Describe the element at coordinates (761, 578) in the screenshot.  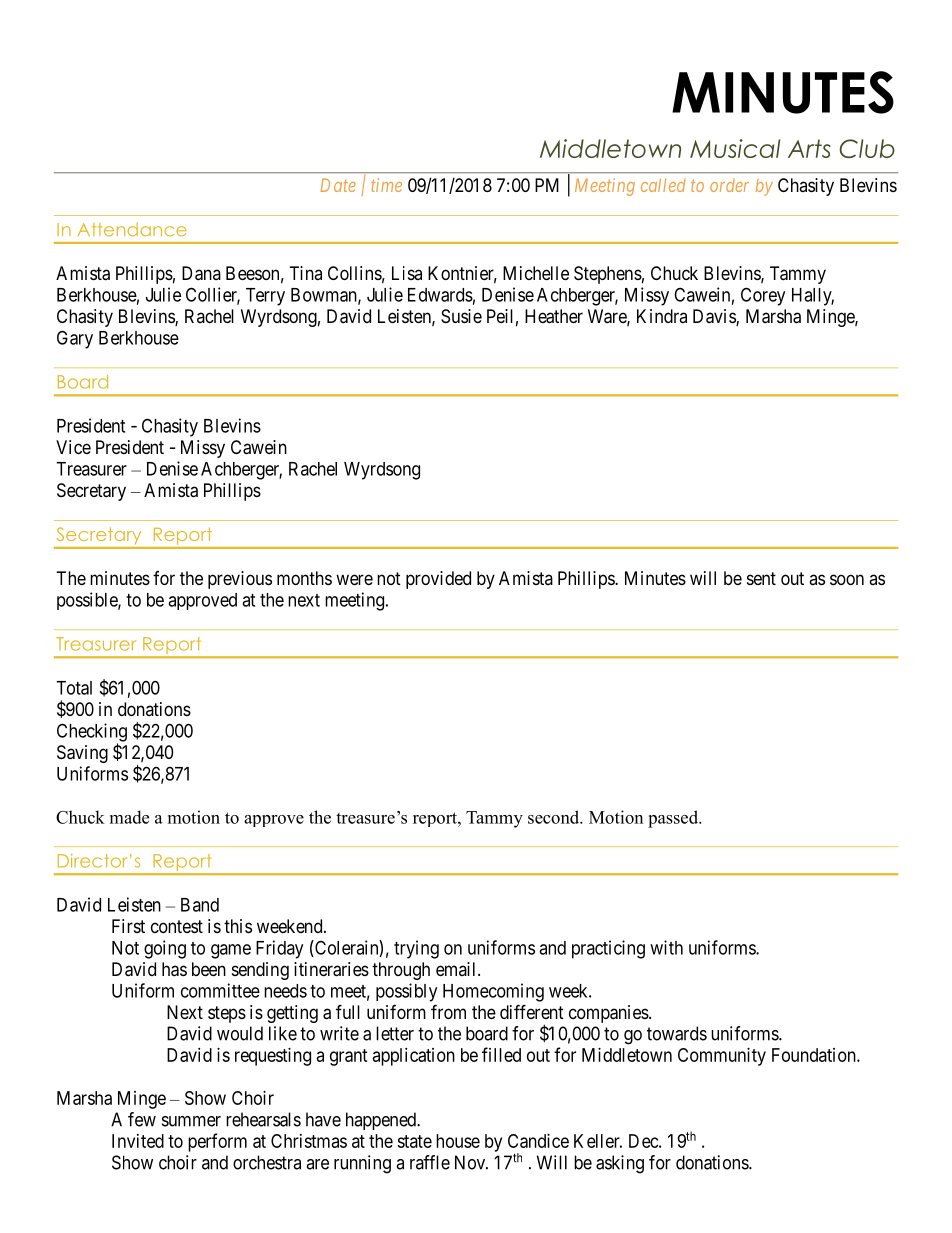
I see `sent` at that location.
